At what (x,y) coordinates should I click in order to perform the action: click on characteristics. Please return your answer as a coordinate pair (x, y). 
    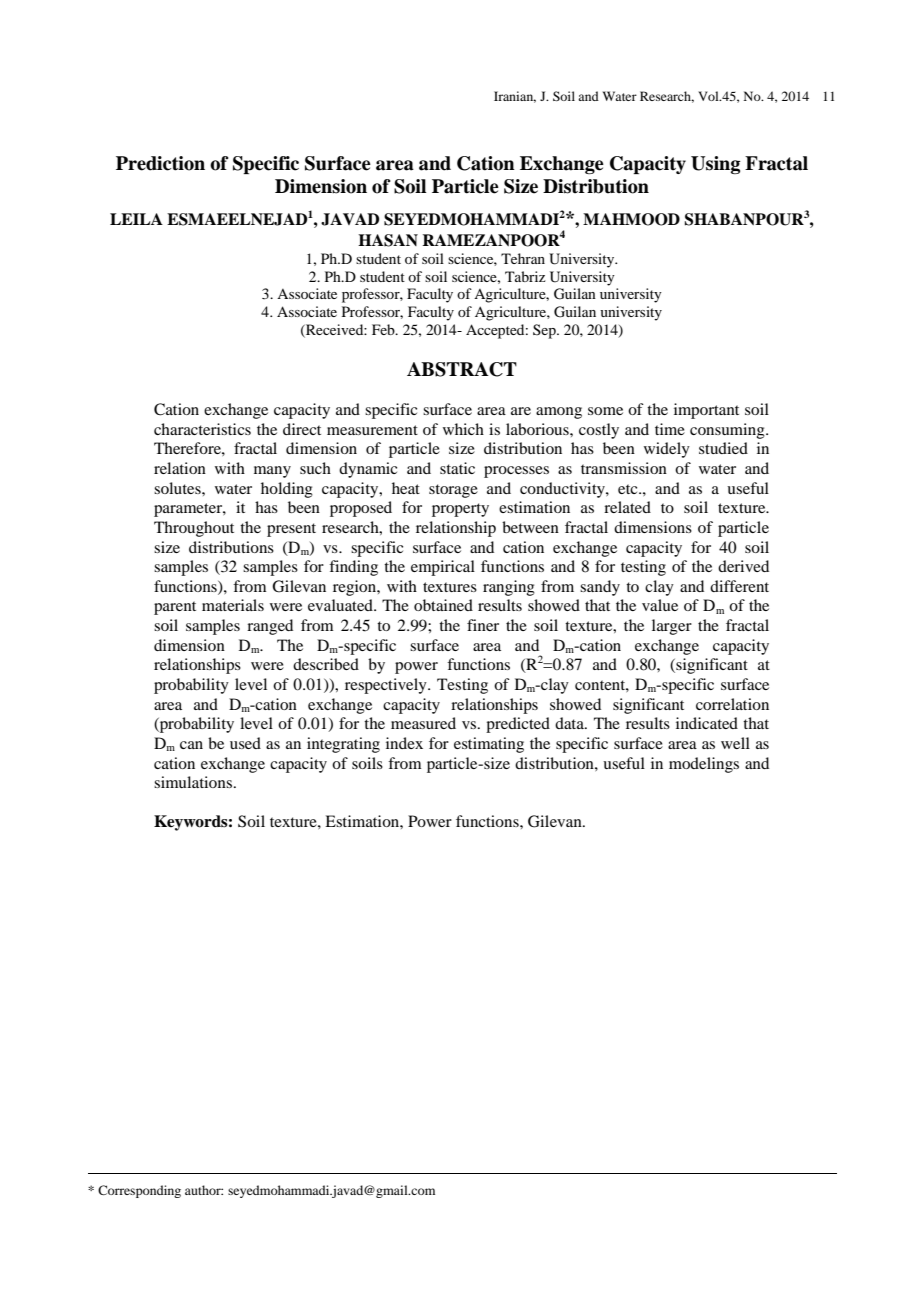
    Looking at the image, I should click on (202, 429).
